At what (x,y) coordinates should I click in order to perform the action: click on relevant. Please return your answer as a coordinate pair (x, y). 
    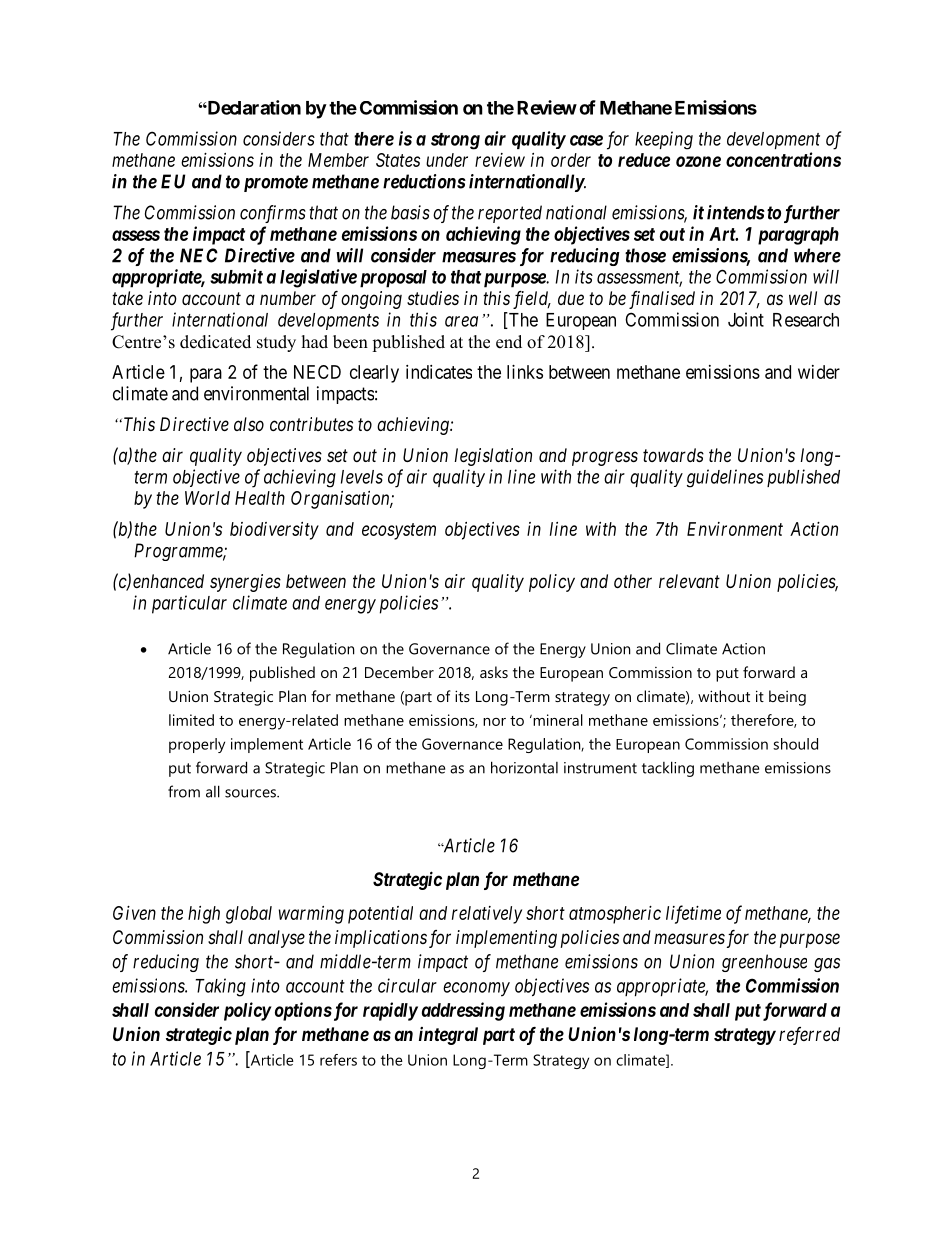
    Looking at the image, I should click on (689, 581).
